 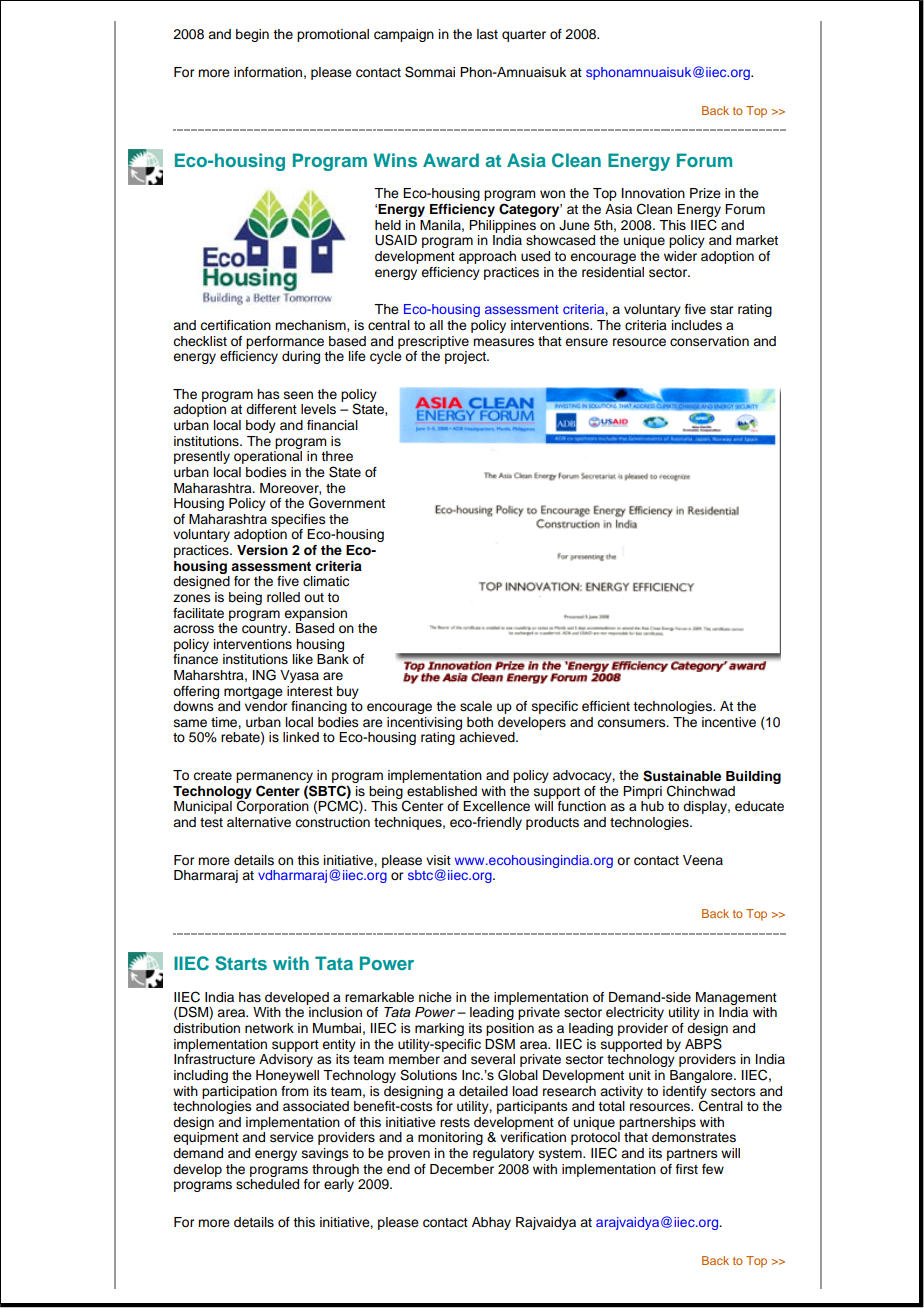 What do you see at coordinates (285, 342) in the screenshot?
I see `performance` at bounding box center [285, 342].
